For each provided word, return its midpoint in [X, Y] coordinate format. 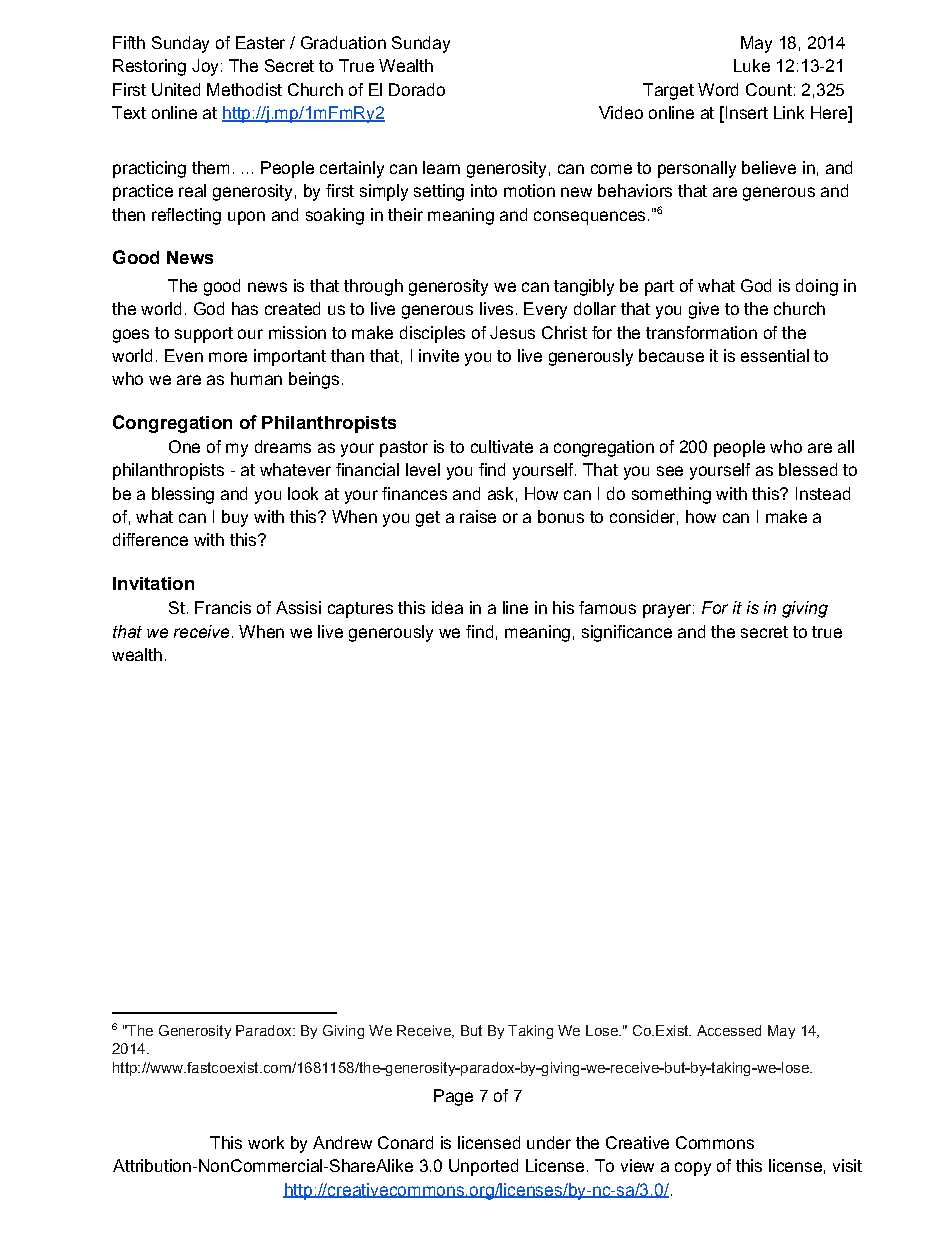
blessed [808, 469]
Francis [223, 607]
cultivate [502, 446]
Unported [483, 1167]
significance [627, 633]
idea [447, 607]
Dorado [417, 89]
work [266, 1142]
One [184, 446]
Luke [752, 65]
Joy [205, 67]
